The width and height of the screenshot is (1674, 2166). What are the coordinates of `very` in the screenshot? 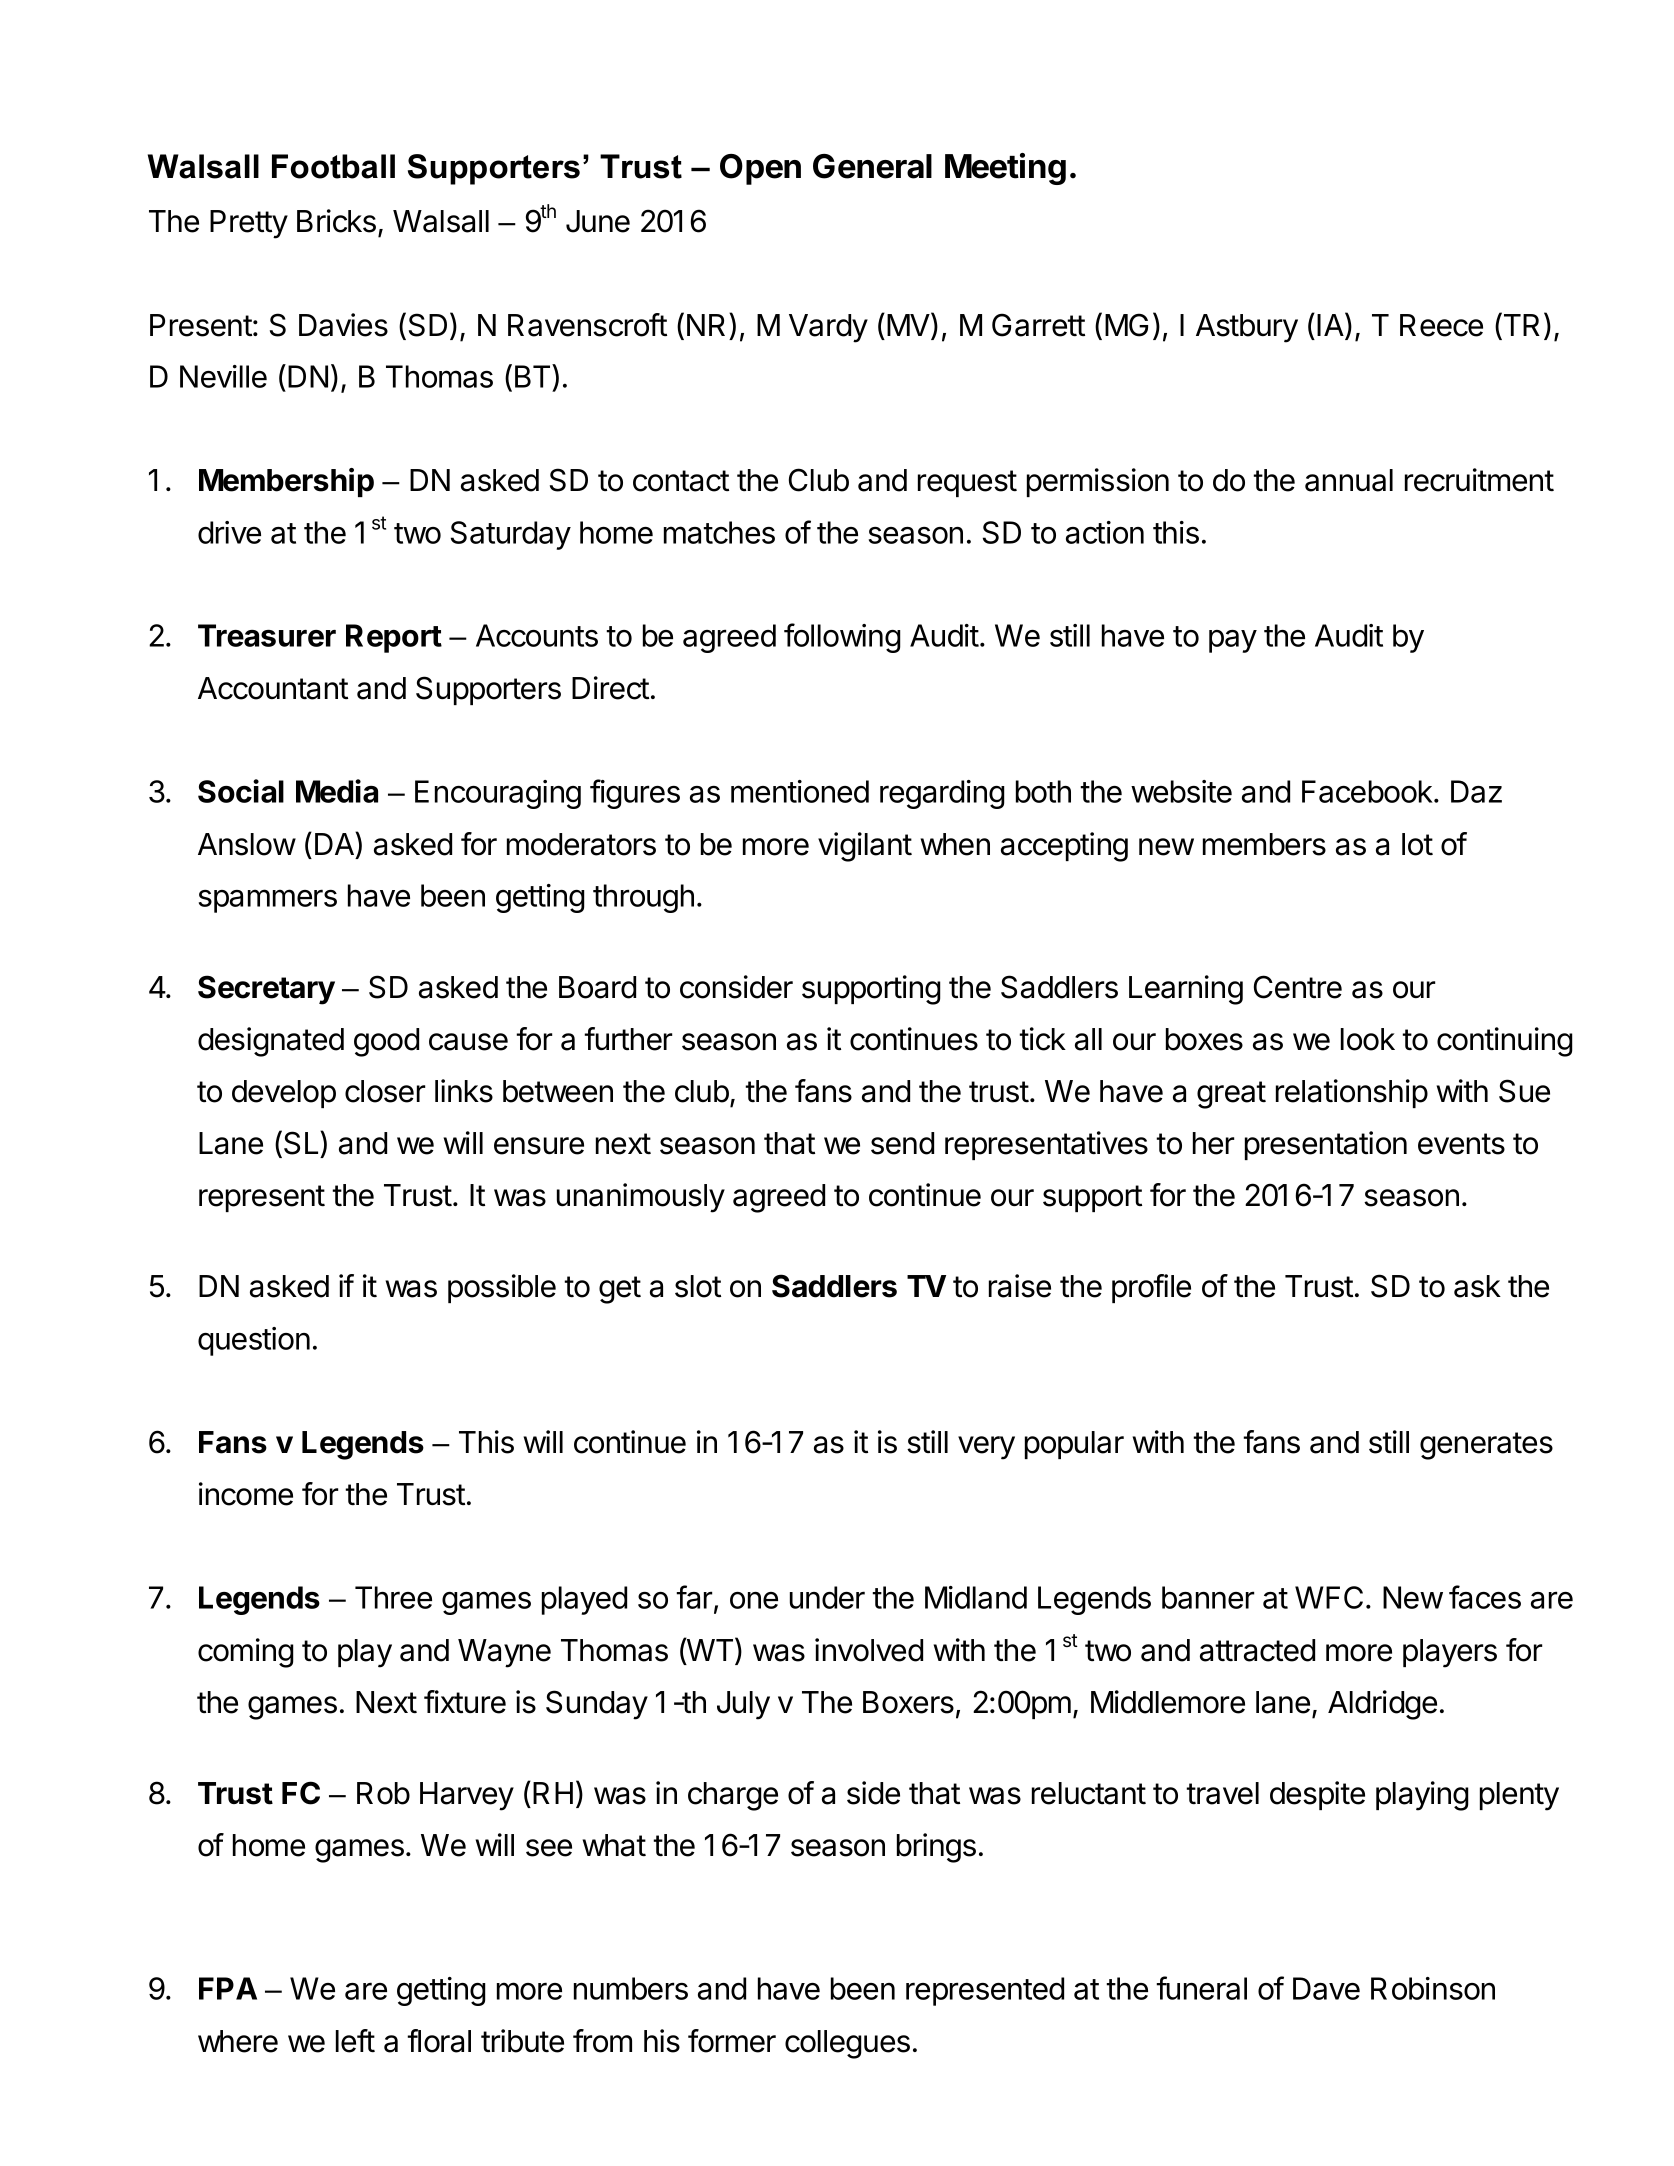 It's located at (986, 1448).
